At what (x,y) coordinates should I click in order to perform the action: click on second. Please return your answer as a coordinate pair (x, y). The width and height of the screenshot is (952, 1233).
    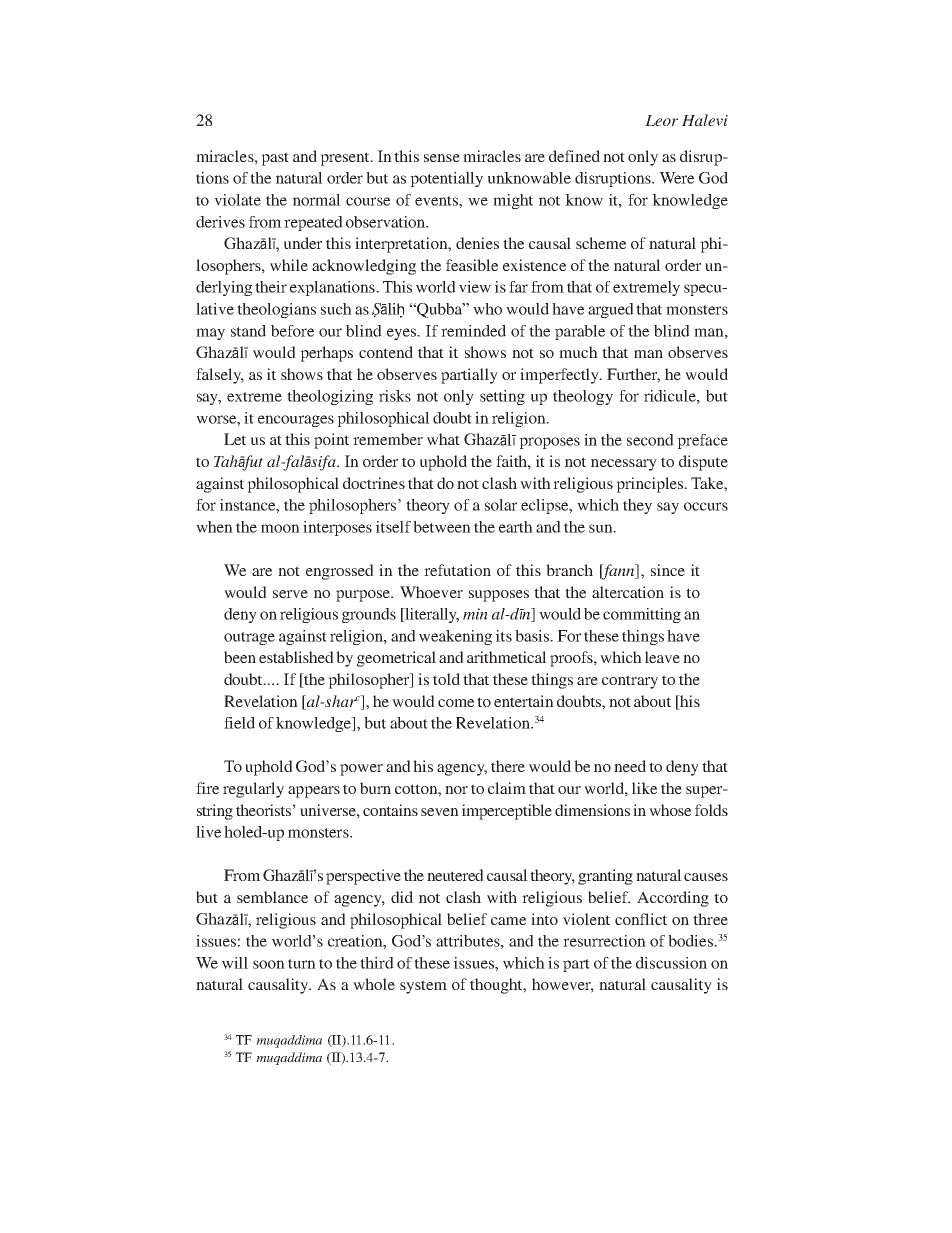
    Looking at the image, I should click on (650, 440).
